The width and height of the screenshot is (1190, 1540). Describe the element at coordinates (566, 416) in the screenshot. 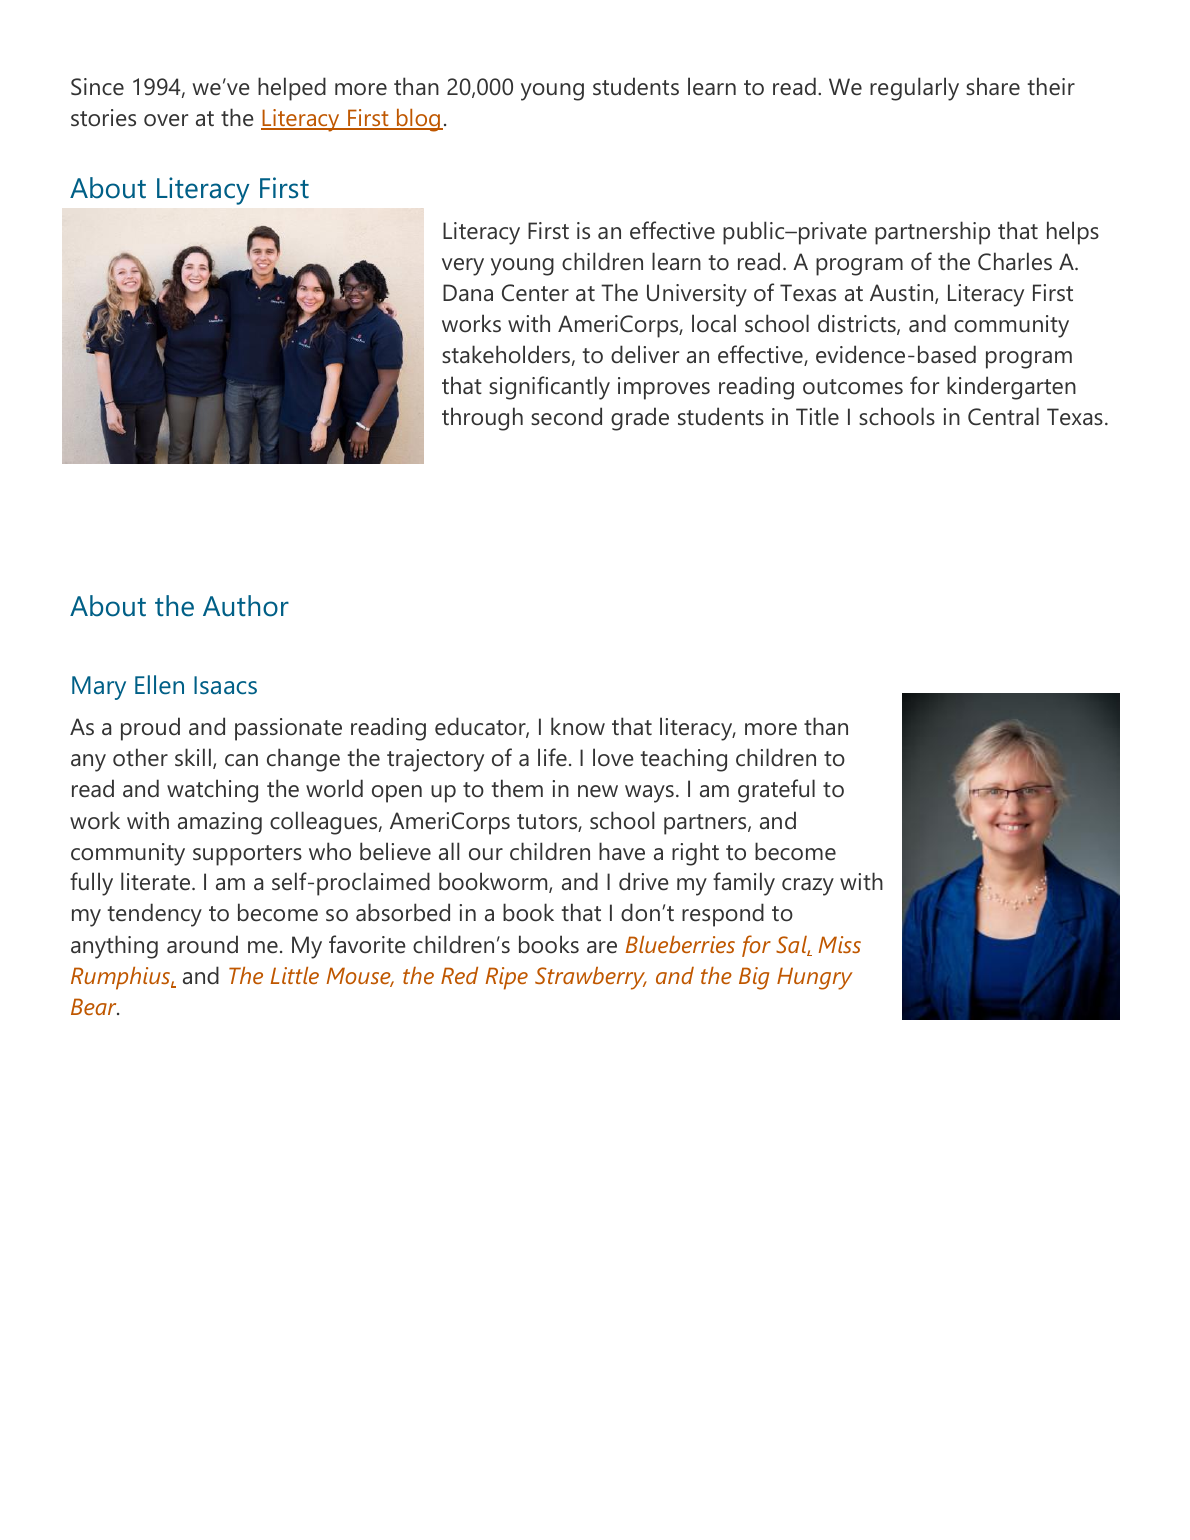

I see `second` at that location.
